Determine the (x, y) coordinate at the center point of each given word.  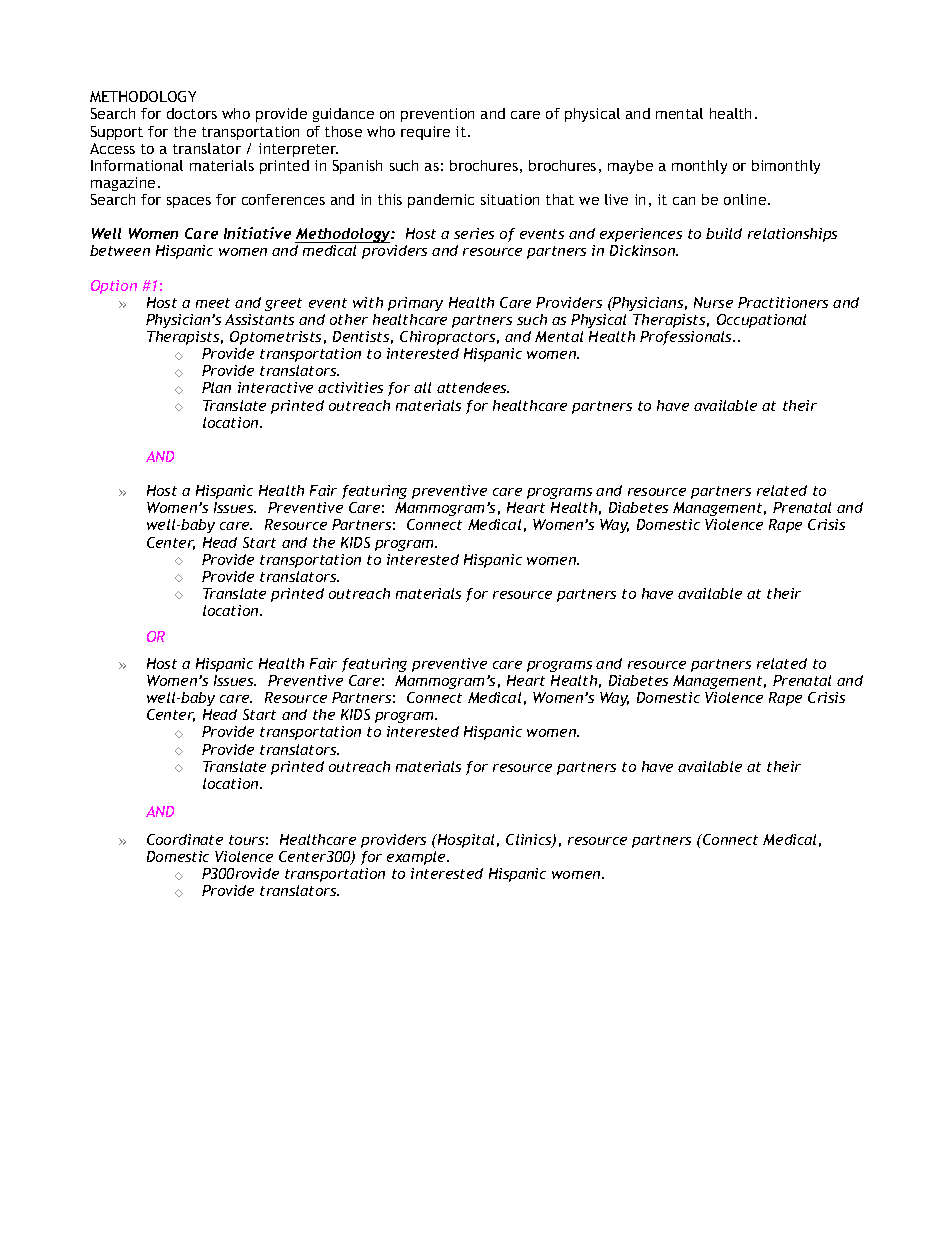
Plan (216, 387)
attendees (473, 387)
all (422, 387)
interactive (275, 387)
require (425, 133)
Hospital (465, 841)
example (417, 858)
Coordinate (185, 839)
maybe (630, 167)
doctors (192, 113)
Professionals (687, 338)
